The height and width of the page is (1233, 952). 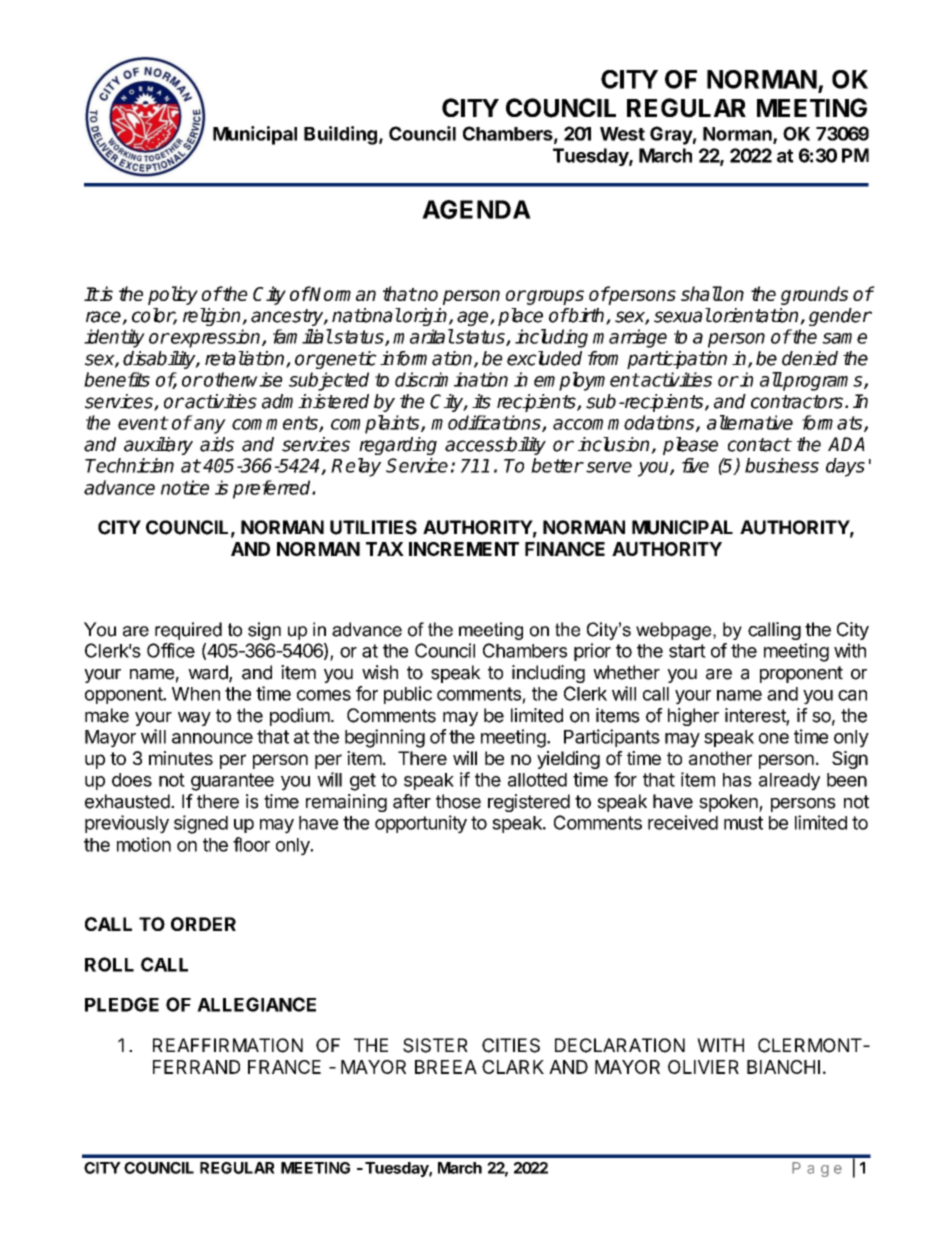 What do you see at coordinates (495, 446) in the page?
I see `accessibility` at bounding box center [495, 446].
